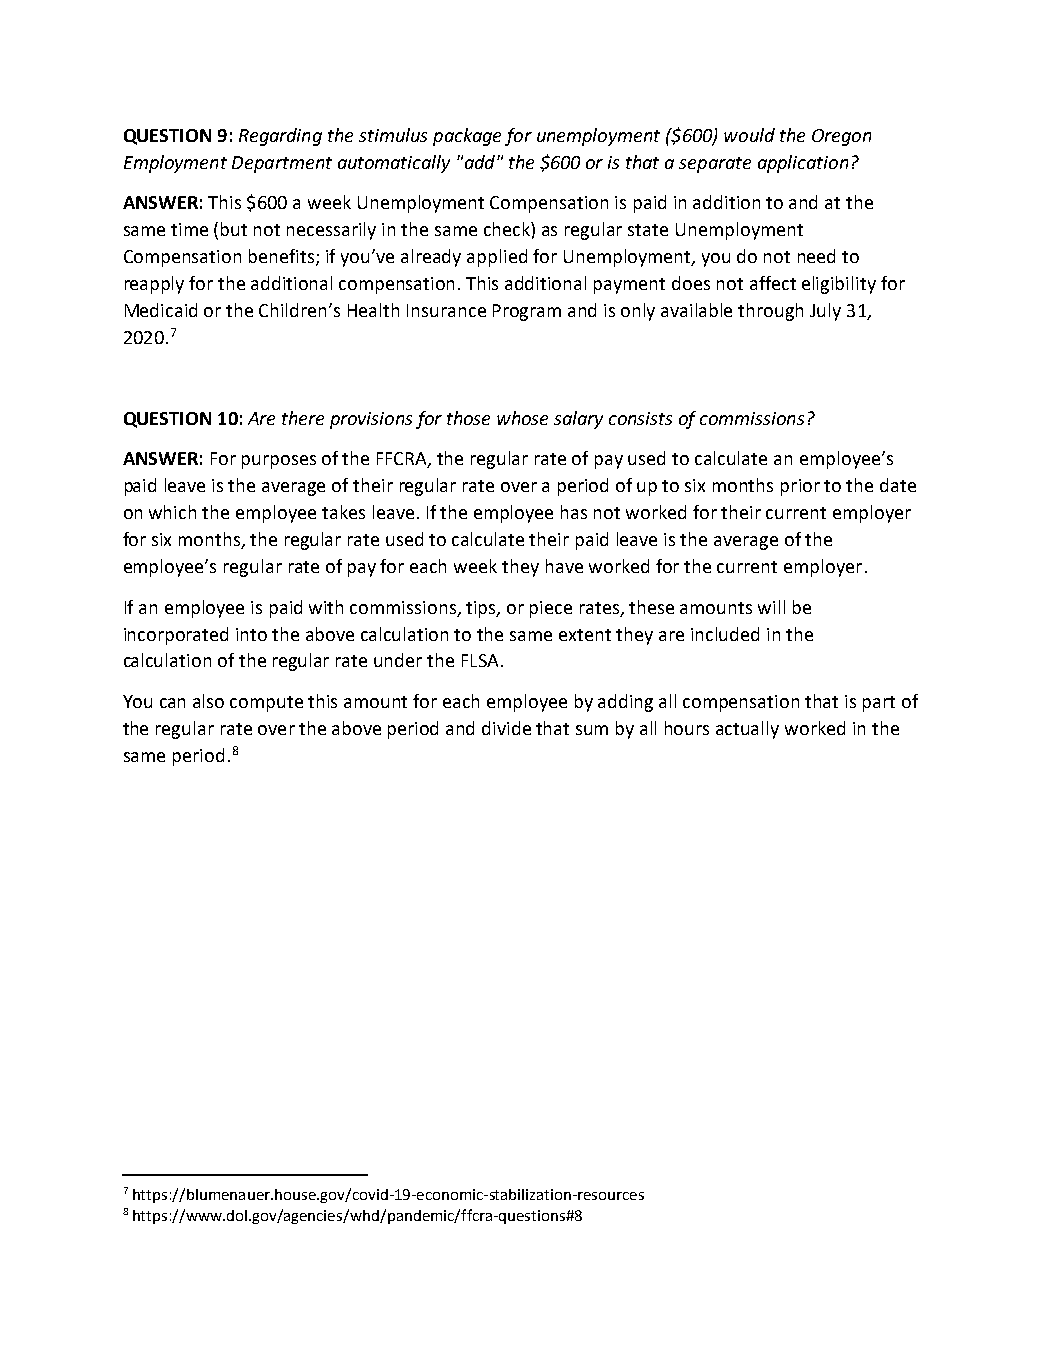  What do you see at coordinates (803, 164) in the screenshot?
I see `application` at bounding box center [803, 164].
